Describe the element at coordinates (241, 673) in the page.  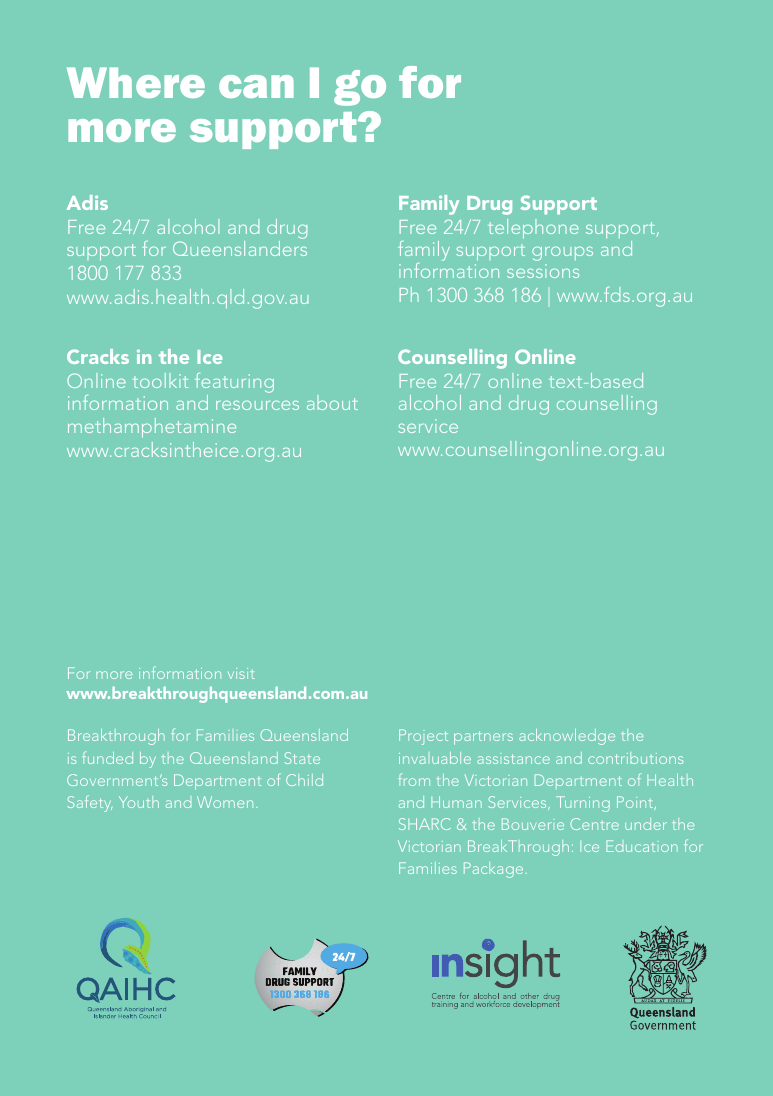
I see `visit` at that location.
